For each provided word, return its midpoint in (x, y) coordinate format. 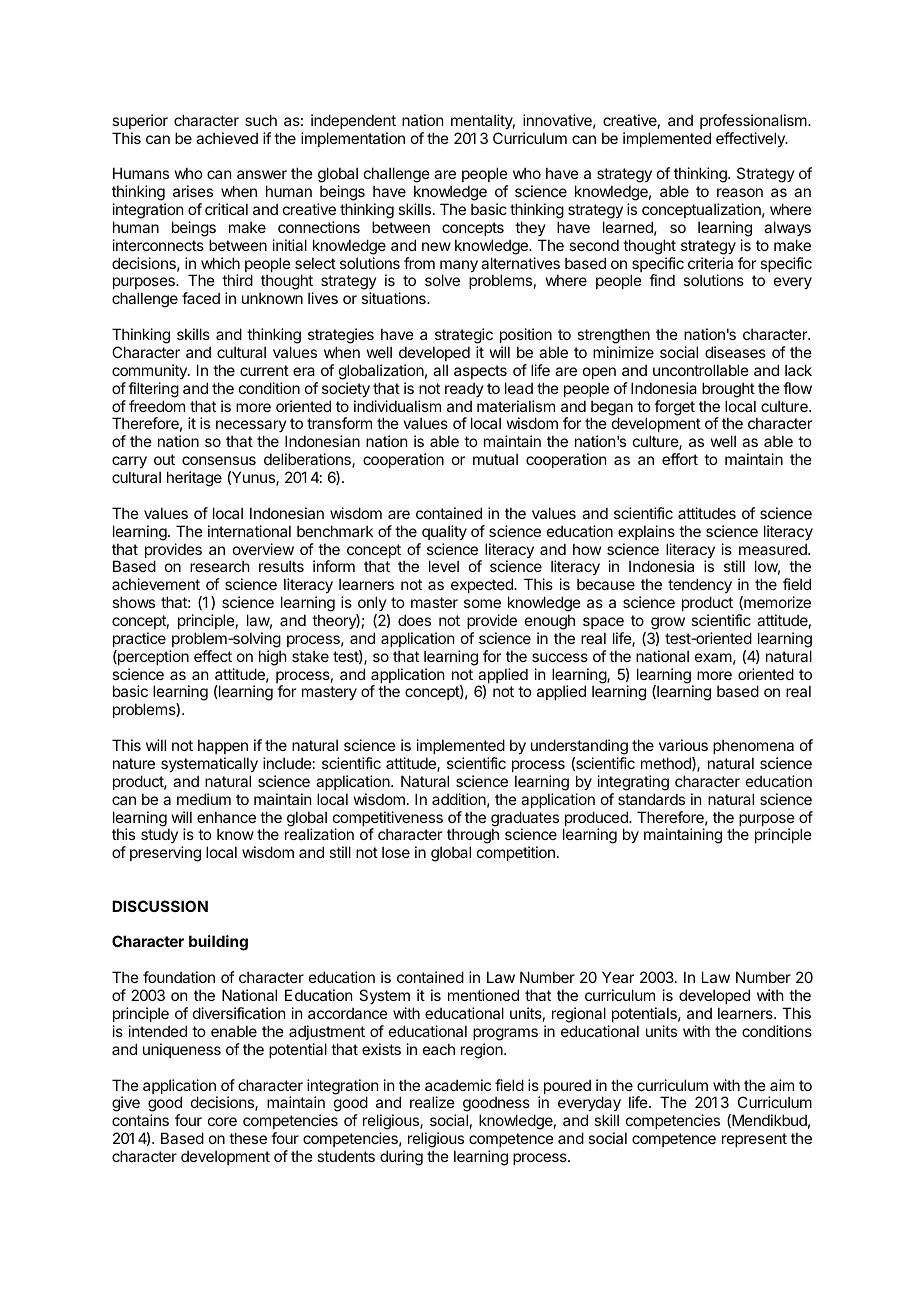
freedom (157, 406)
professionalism (754, 121)
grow (668, 623)
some (482, 603)
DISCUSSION (160, 906)
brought (728, 390)
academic (458, 1085)
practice (139, 639)
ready (464, 389)
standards (651, 799)
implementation (353, 139)
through (473, 837)
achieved (227, 138)
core (222, 1121)
